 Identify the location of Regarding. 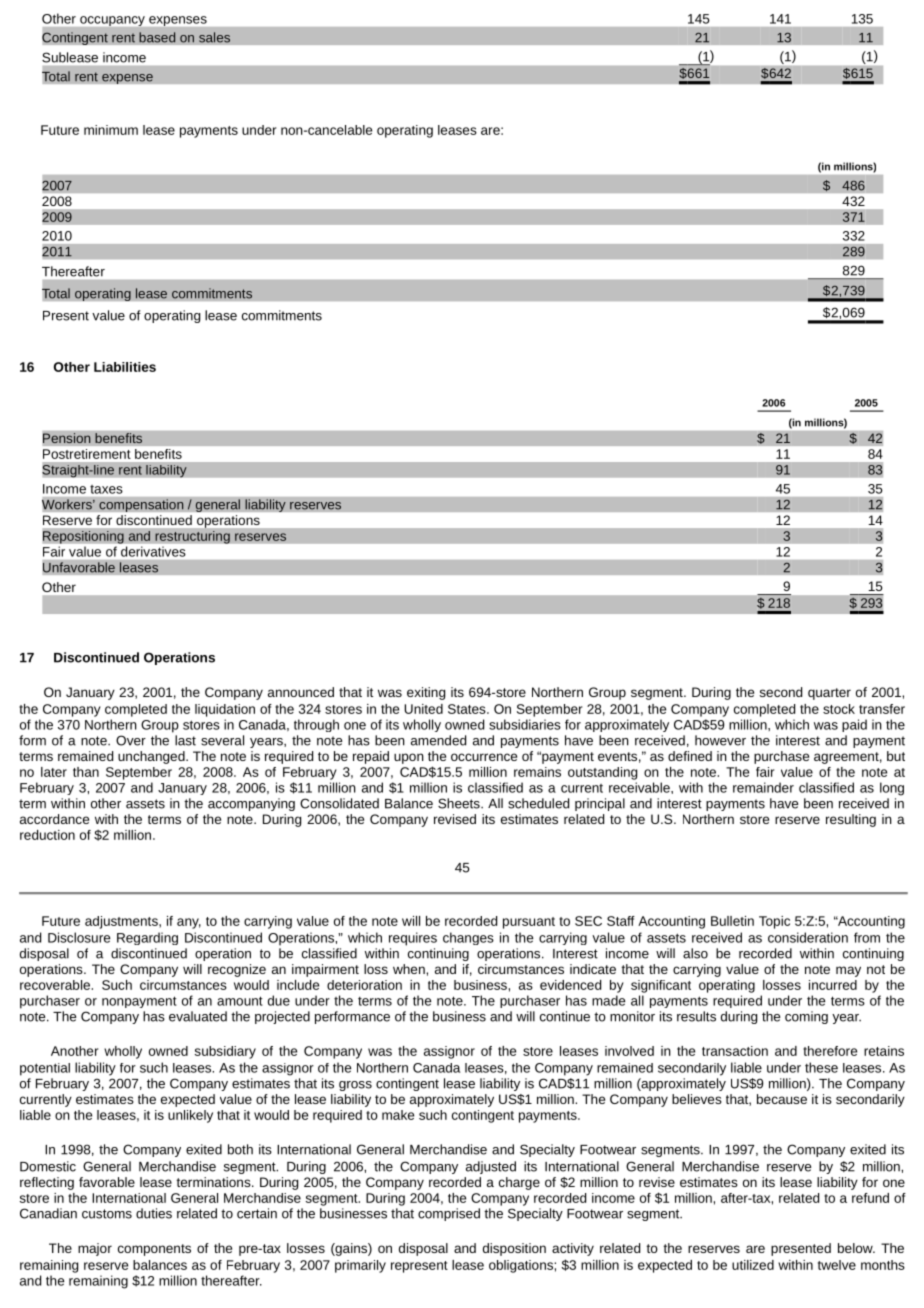
(147, 938).
